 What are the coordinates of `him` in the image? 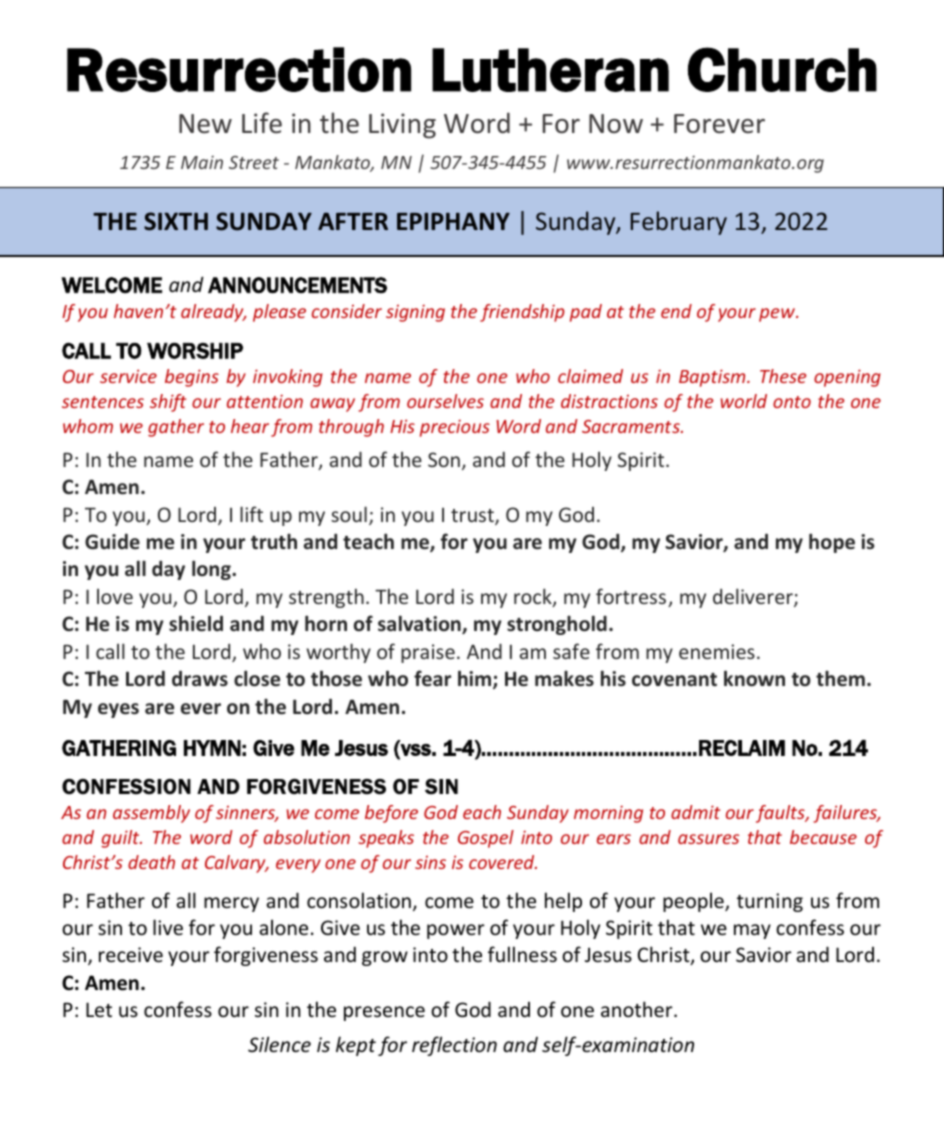 It's located at (476, 679).
